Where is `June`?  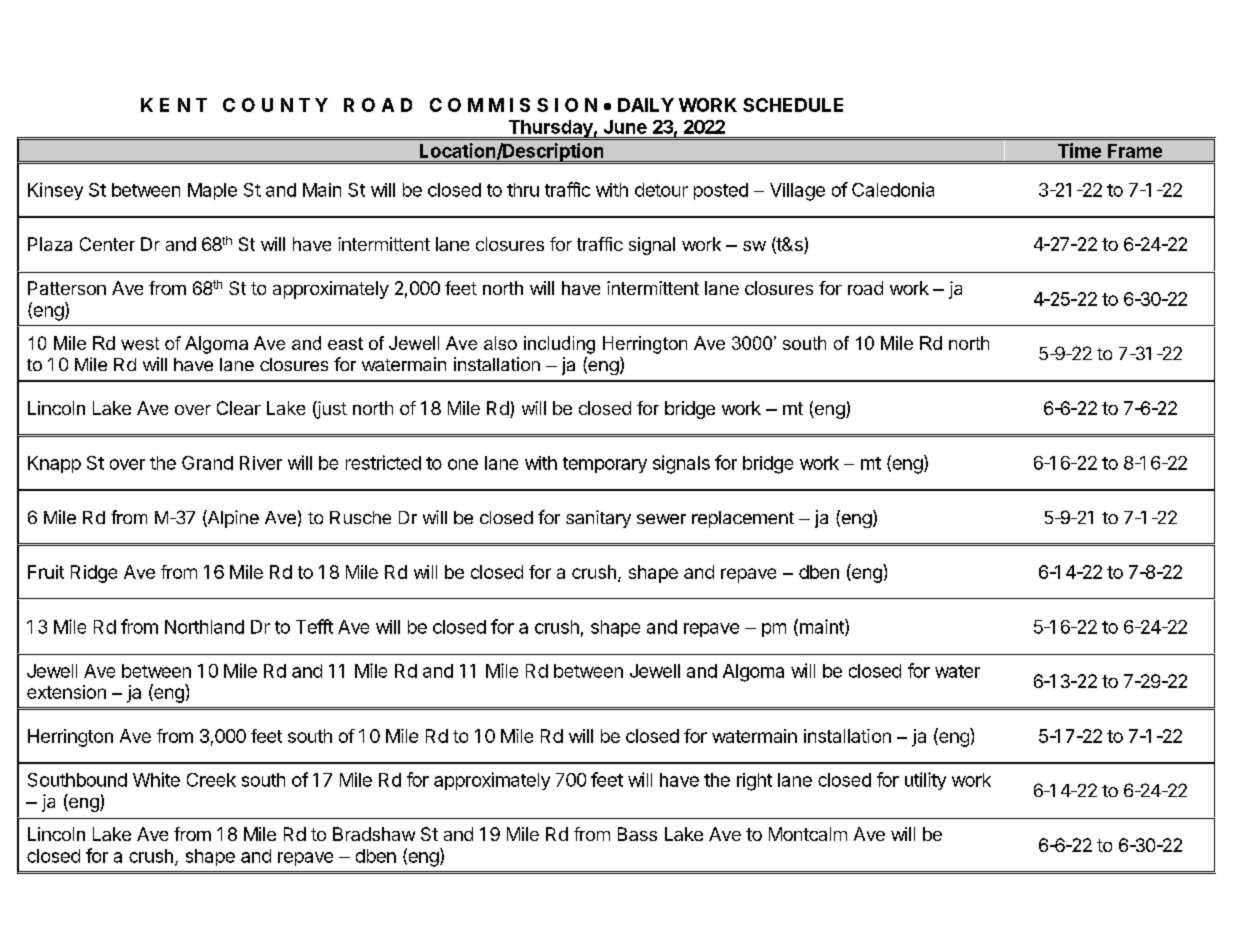 June is located at coordinates (625, 127).
